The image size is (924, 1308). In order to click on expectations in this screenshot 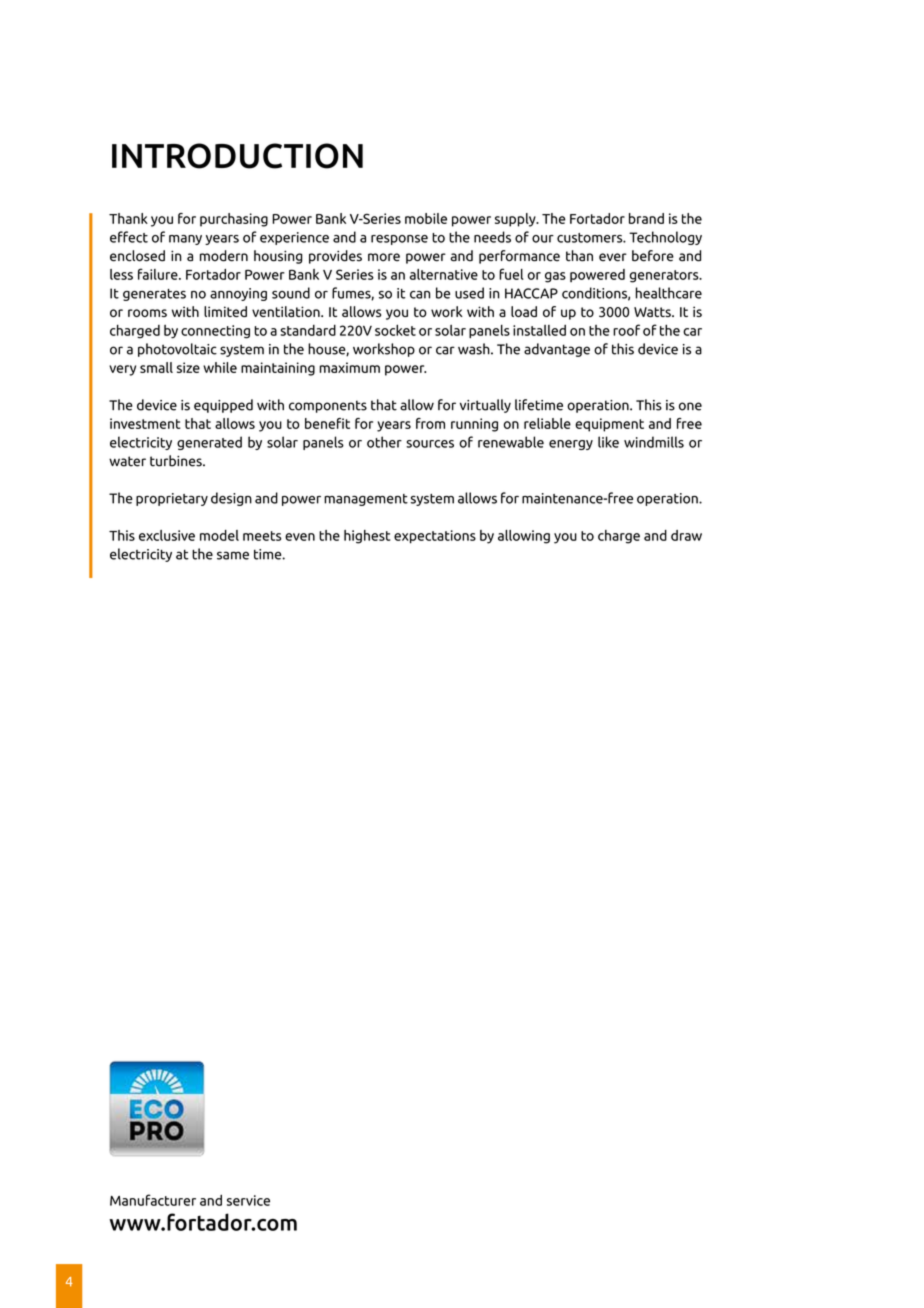, I will do `click(435, 537)`.
